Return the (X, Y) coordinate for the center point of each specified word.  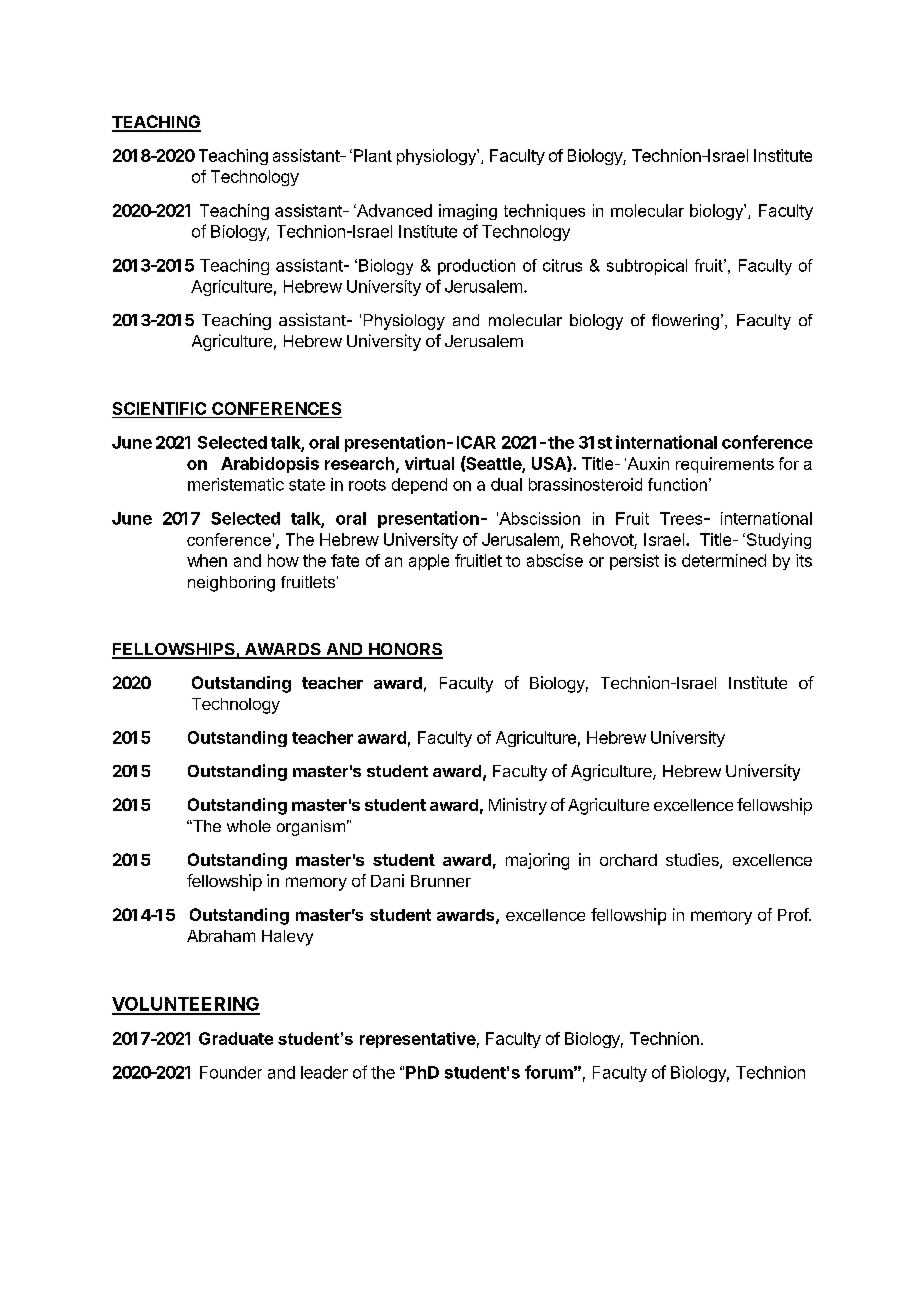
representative (418, 1040)
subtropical (647, 267)
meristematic (236, 484)
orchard (628, 860)
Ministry (518, 806)
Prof (794, 914)
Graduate (236, 1038)
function (677, 484)
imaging (468, 212)
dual (506, 484)
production (476, 267)
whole (249, 826)
